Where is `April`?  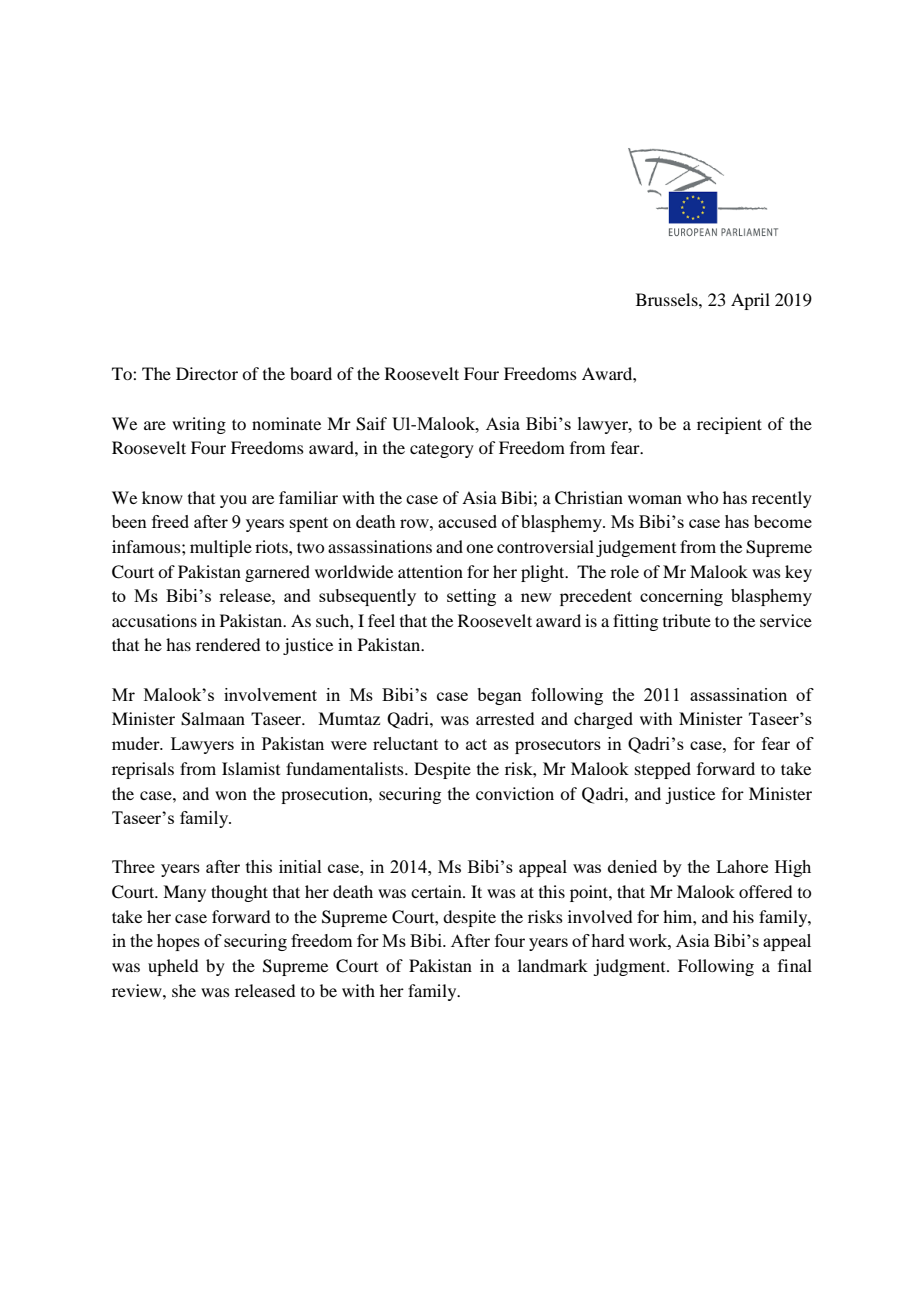 April is located at coordinates (750, 301).
